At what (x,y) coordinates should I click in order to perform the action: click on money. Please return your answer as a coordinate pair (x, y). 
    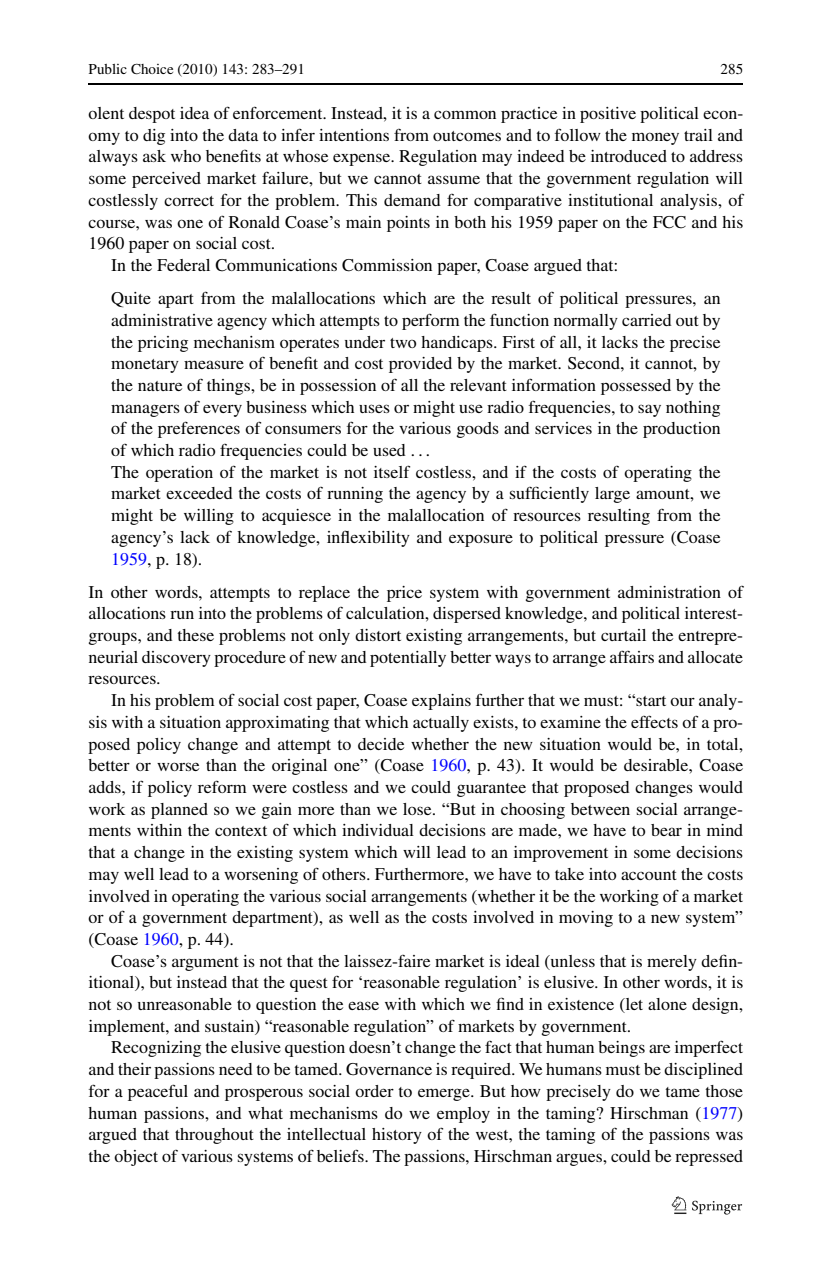
    Looking at the image, I should click on (655, 138).
